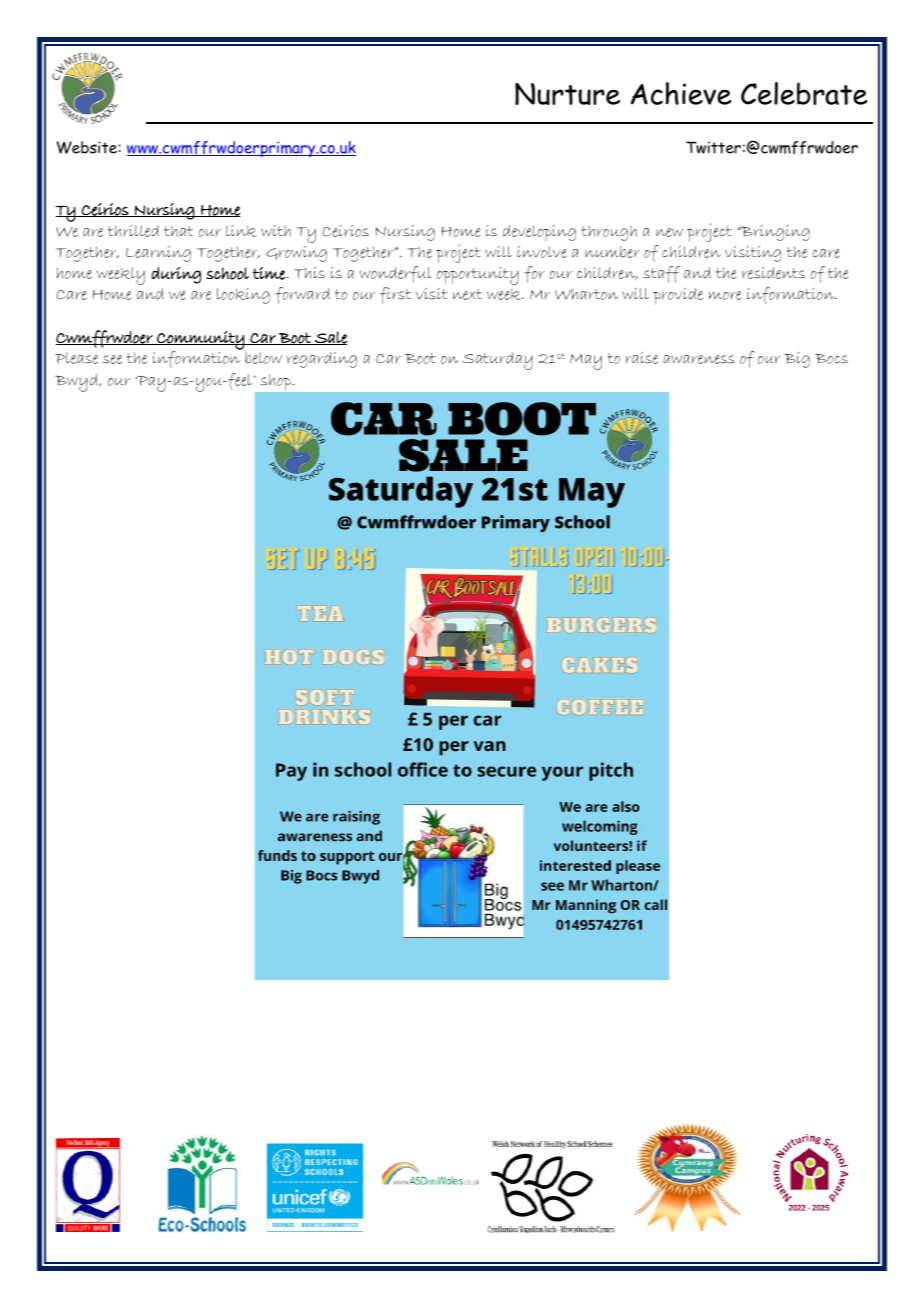 The height and width of the image is (1308, 924). Describe the element at coordinates (669, 232) in the image. I see `new` at that location.
